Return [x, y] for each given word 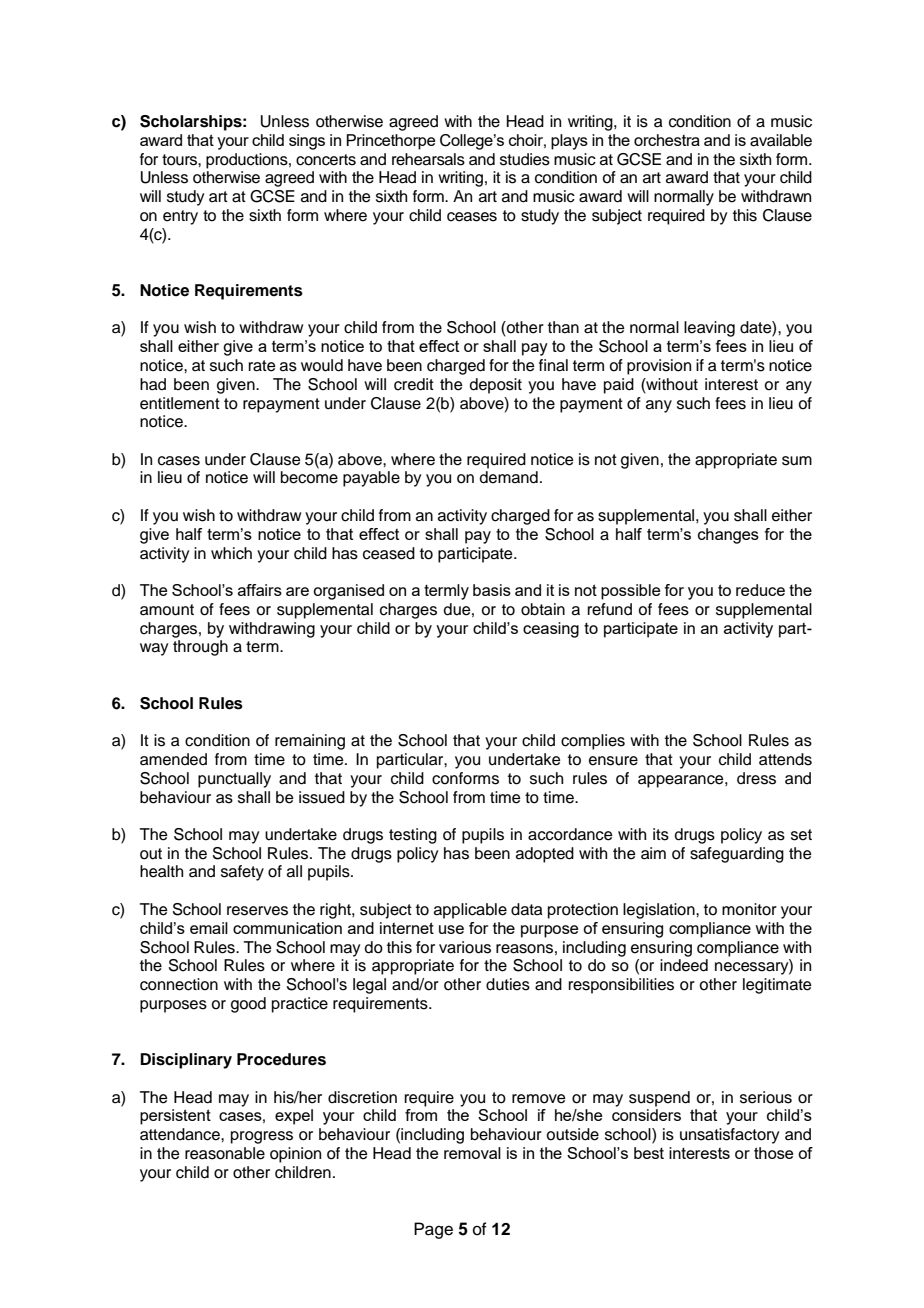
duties [508, 984]
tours [180, 160]
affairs [260, 590]
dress [756, 778]
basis [492, 590]
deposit [496, 386]
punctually [234, 780]
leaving [709, 329]
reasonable [225, 1153]
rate [262, 366]
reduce [760, 590]
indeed [684, 965]
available [781, 140]
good [248, 1005]
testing [413, 836]
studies [525, 159]
